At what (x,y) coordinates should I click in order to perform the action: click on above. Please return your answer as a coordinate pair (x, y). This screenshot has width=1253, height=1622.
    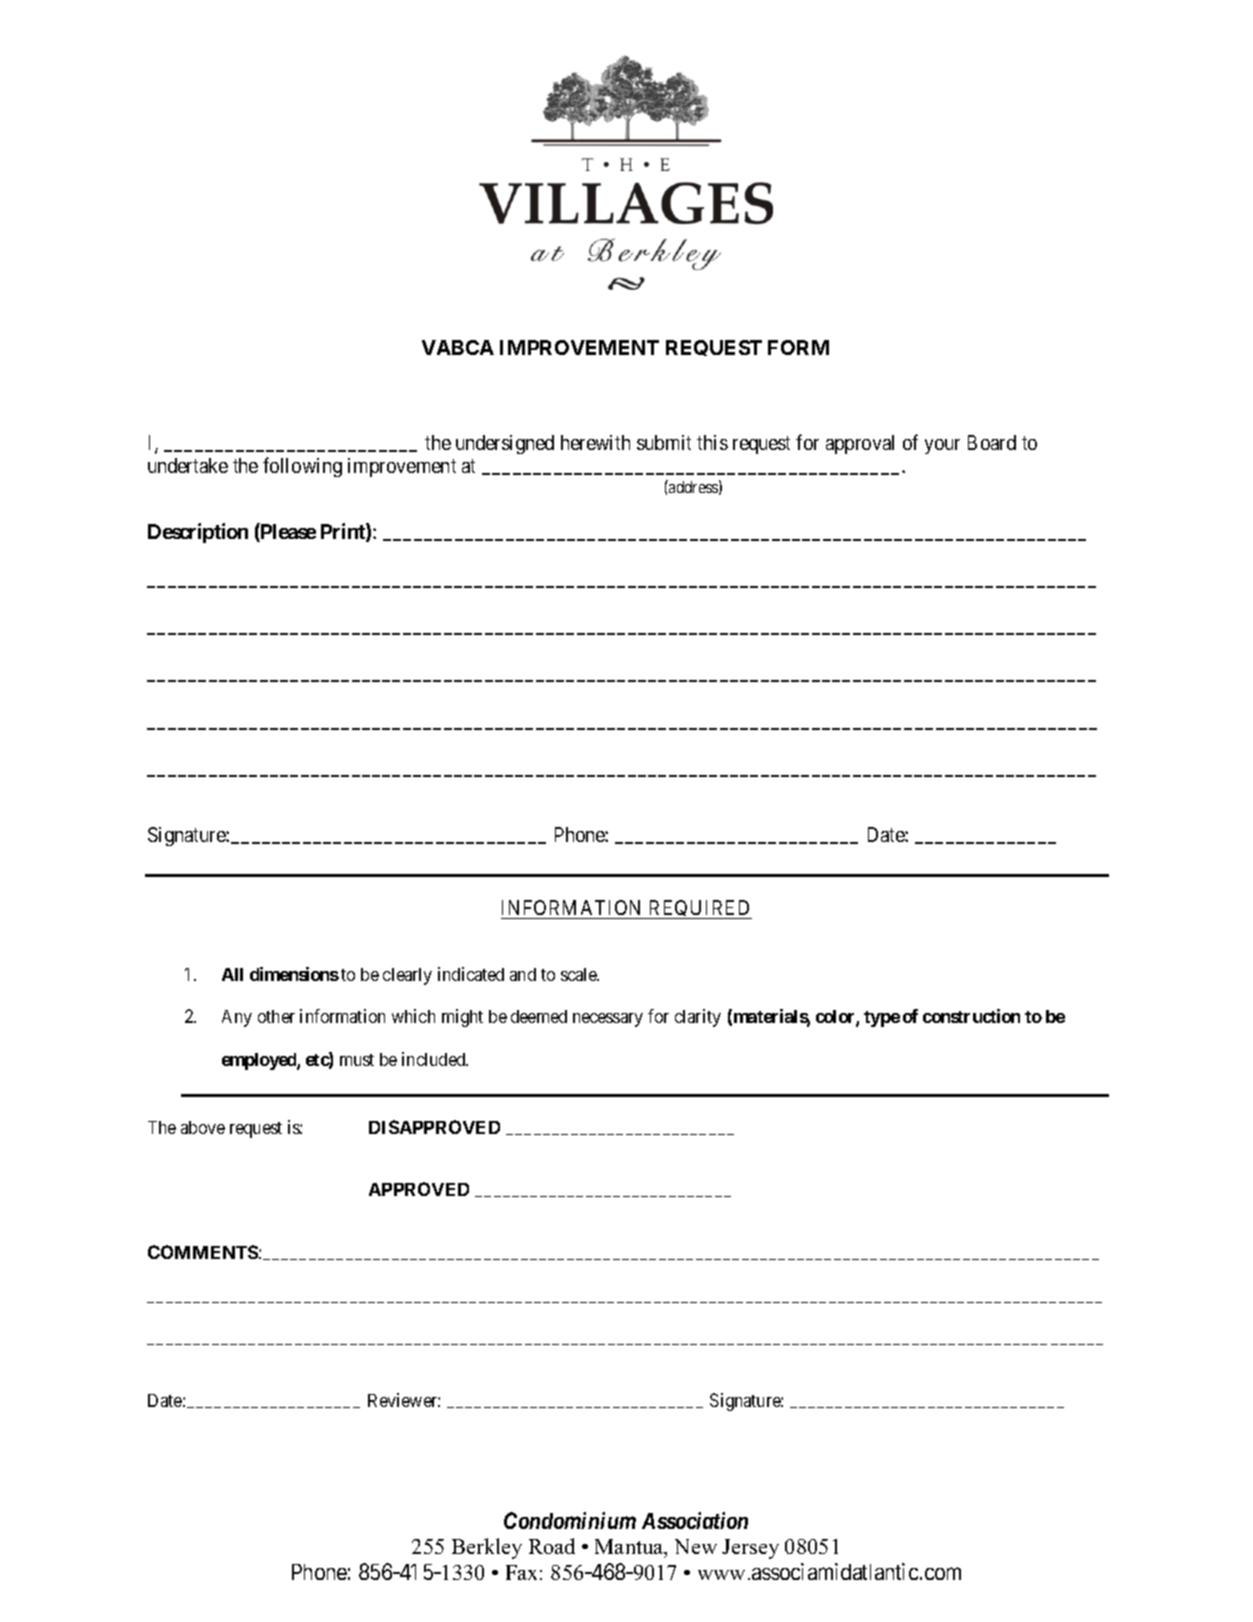
    Looking at the image, I should click on (203, 1127).
